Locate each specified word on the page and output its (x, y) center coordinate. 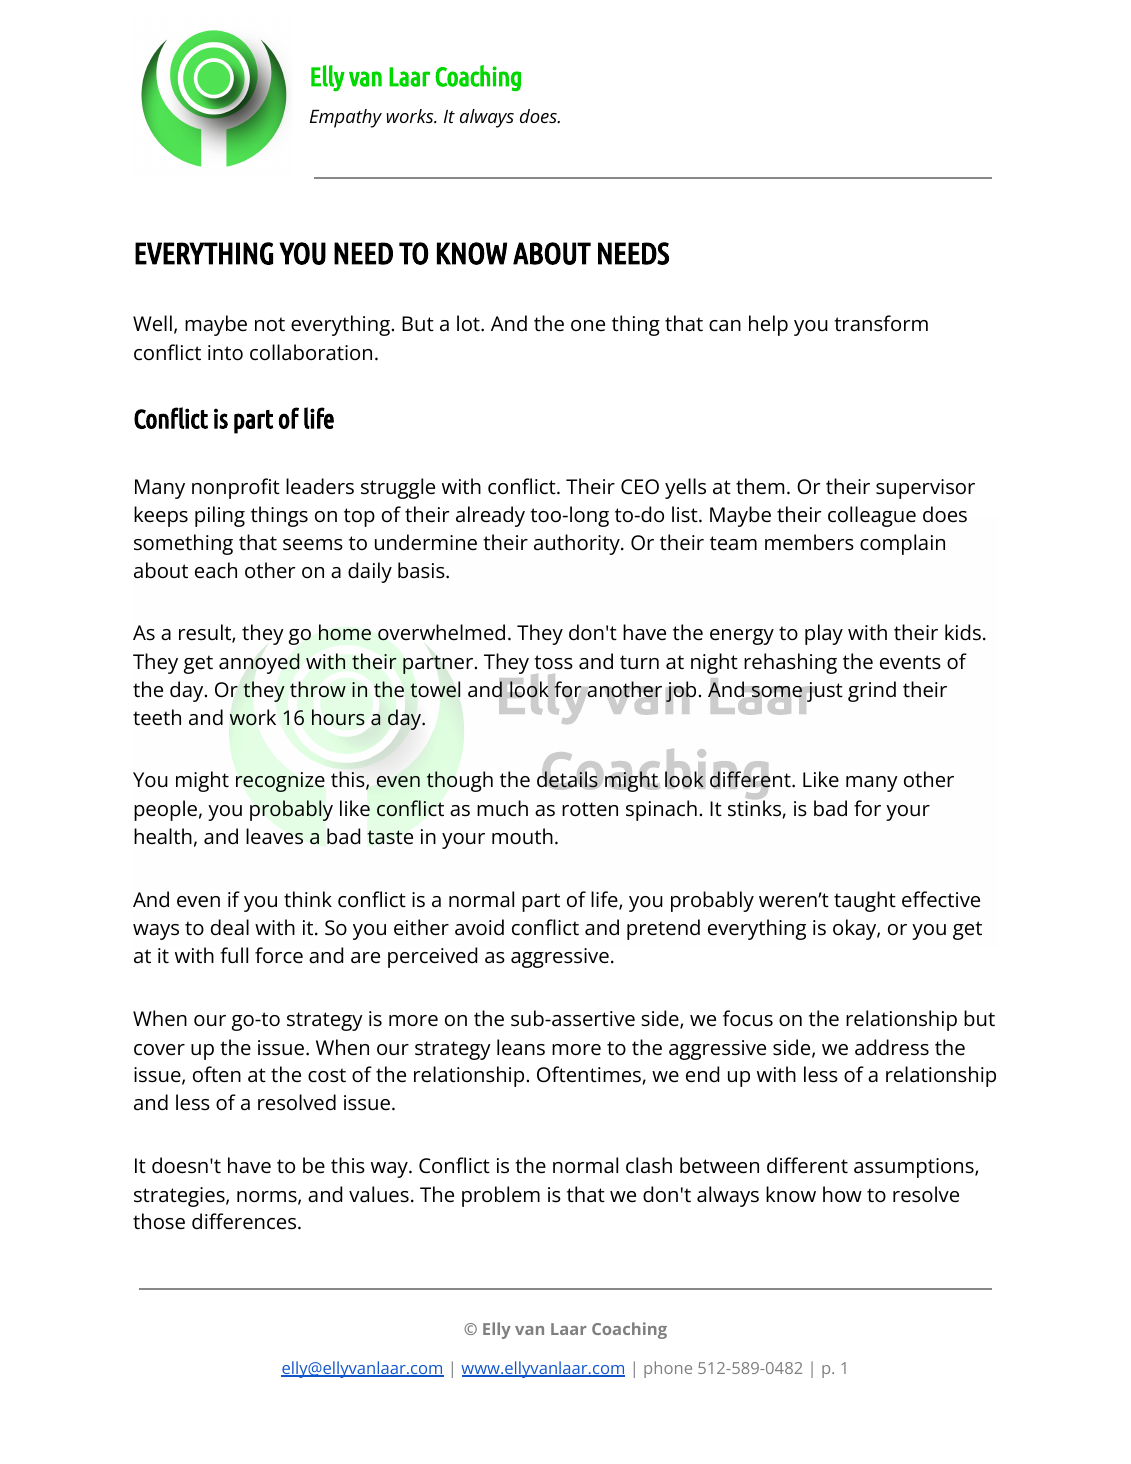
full (234, 955)
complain (902, 544)
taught (865, 901)
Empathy (346, 118)
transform (881, 323)
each (216, 570)
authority (578, 544)
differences (245, 1221)
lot (469, 323)
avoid (479, 927)
